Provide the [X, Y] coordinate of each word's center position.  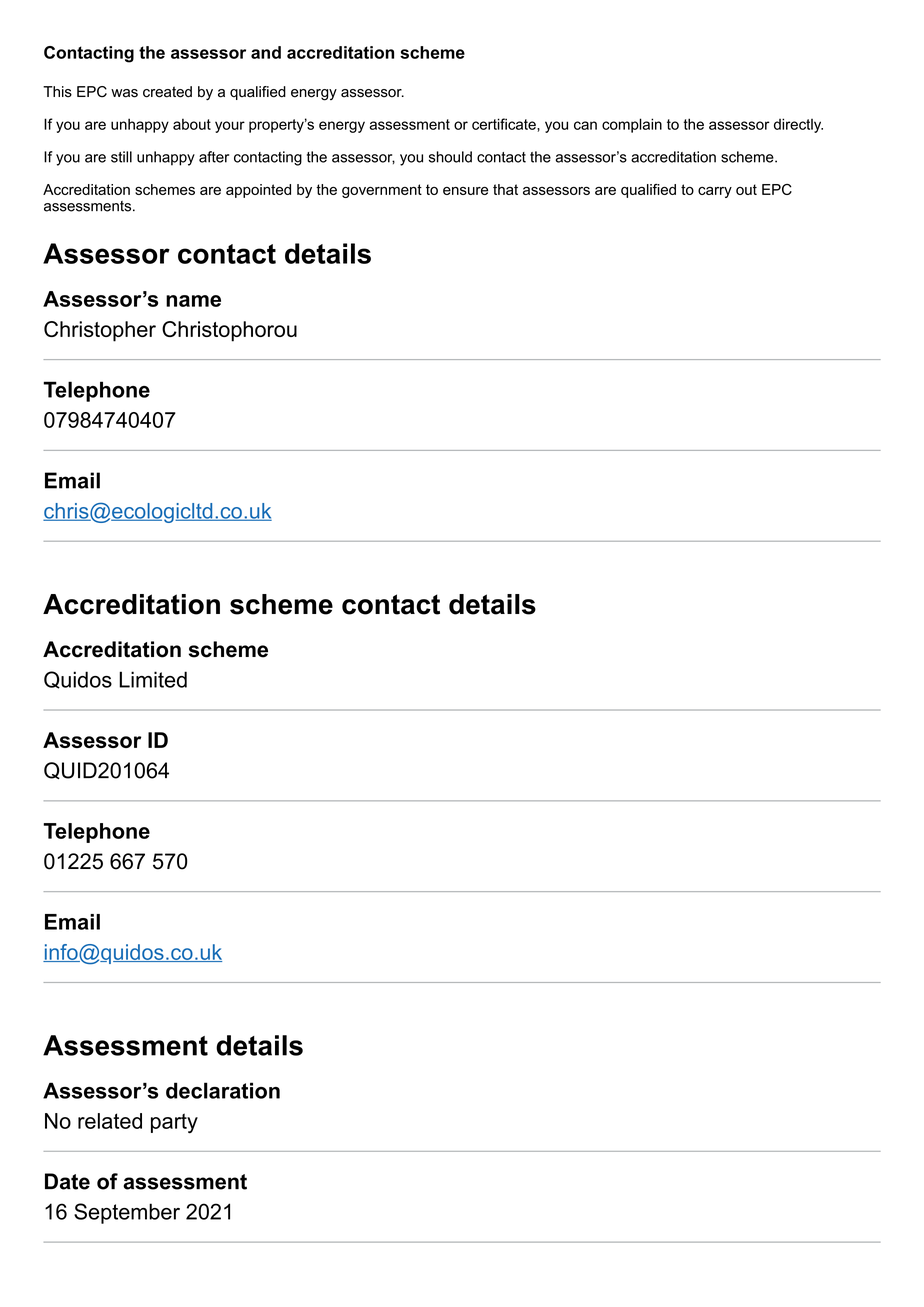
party [174, 1123]
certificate [505, 124]
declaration [223, 1090]
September [127, 1213]
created [167, 92]
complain [632, 125]
